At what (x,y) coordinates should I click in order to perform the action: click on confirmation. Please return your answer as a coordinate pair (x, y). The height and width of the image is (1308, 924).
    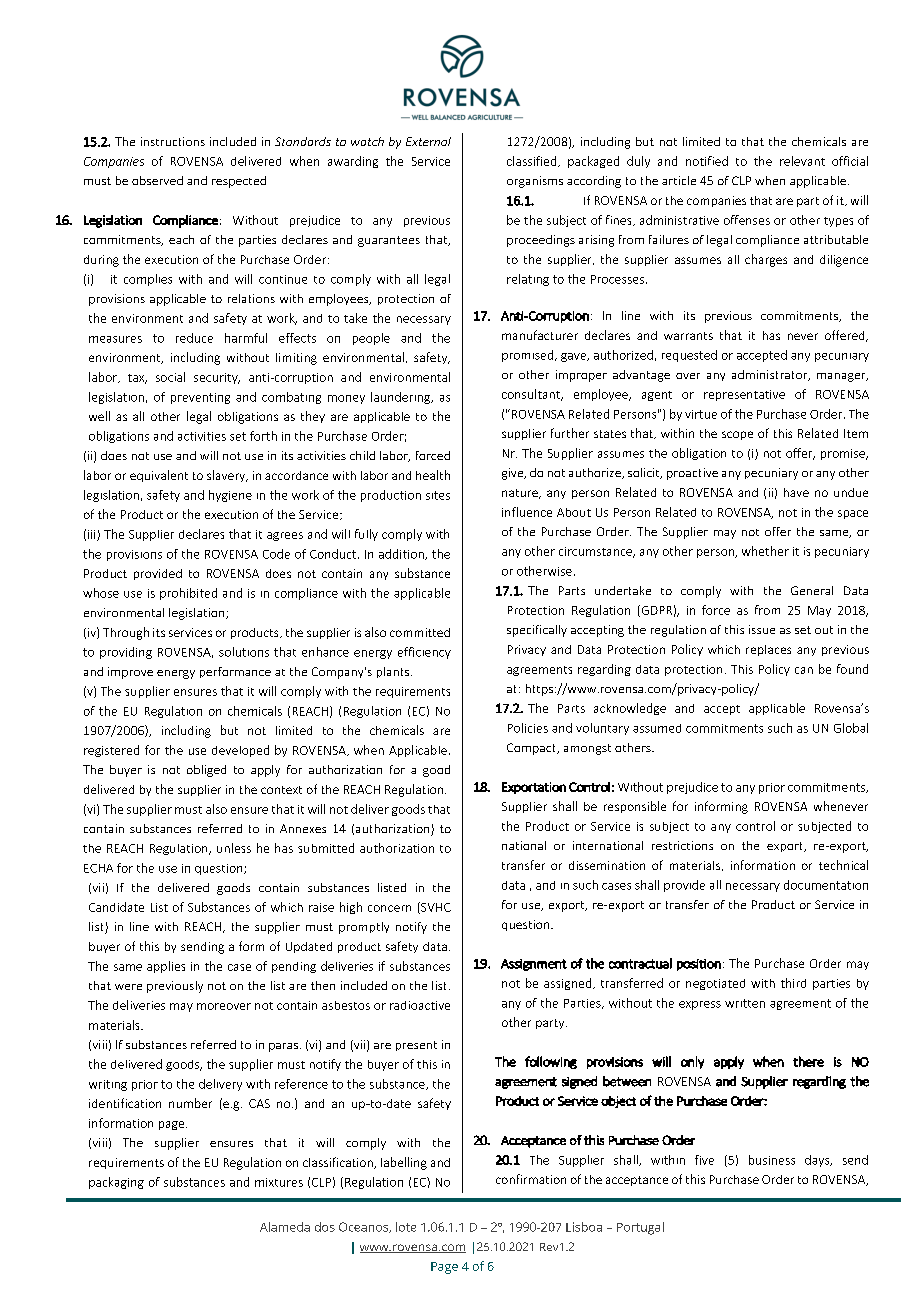
    Looking at the image, I should click on (531, 1179).
